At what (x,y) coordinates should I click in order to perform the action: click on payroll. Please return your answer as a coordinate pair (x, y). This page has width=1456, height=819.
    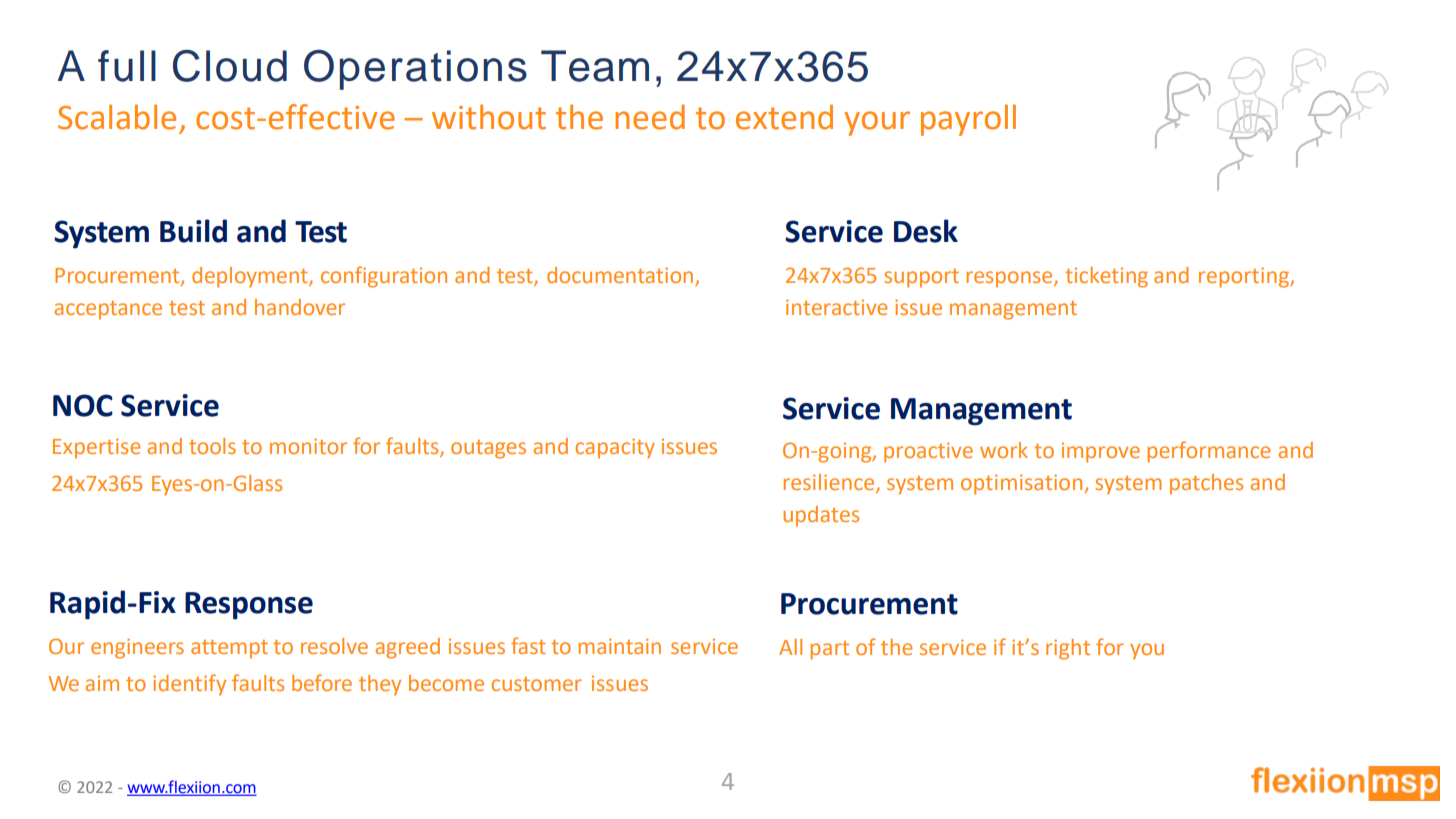
    Looking at the image, I should click on (968, 120).
